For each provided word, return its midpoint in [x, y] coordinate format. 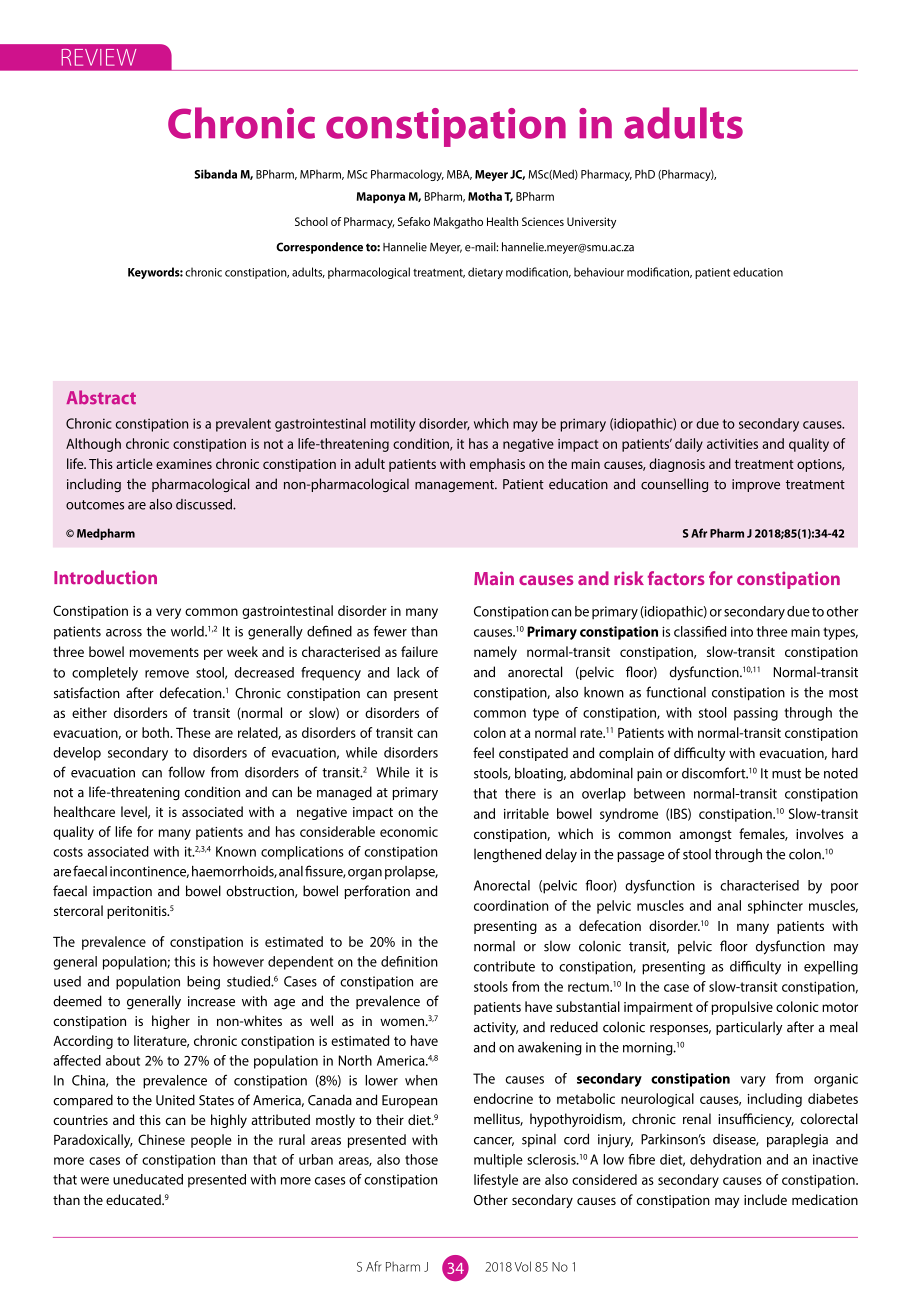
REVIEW [99, 57]
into [742, 631]
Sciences [543, 221]
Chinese [161, 1139]
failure [419, 651]
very [168, 613]
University [591, 223]
